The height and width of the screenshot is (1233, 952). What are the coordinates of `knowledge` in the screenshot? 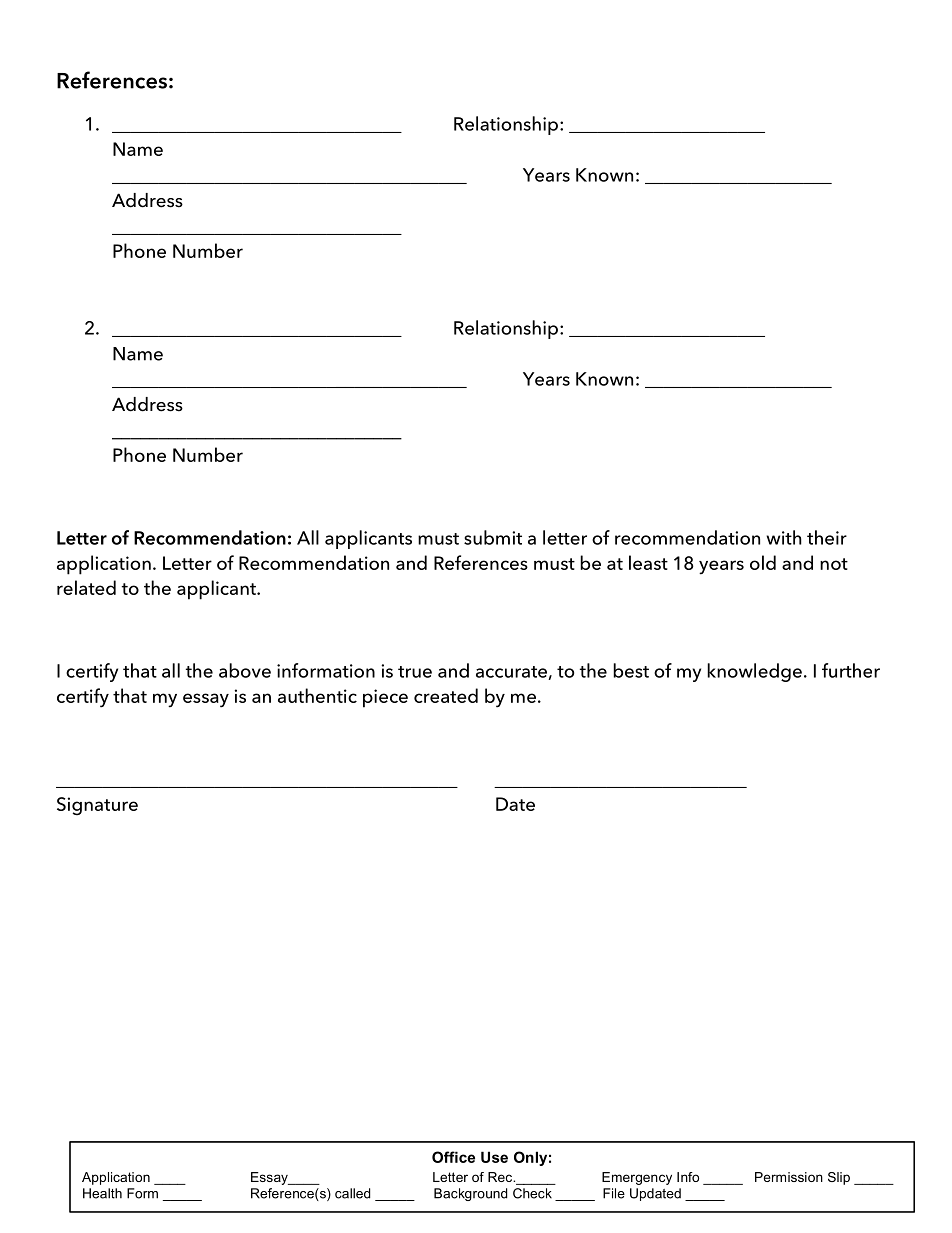 It's located at (754, 672).
